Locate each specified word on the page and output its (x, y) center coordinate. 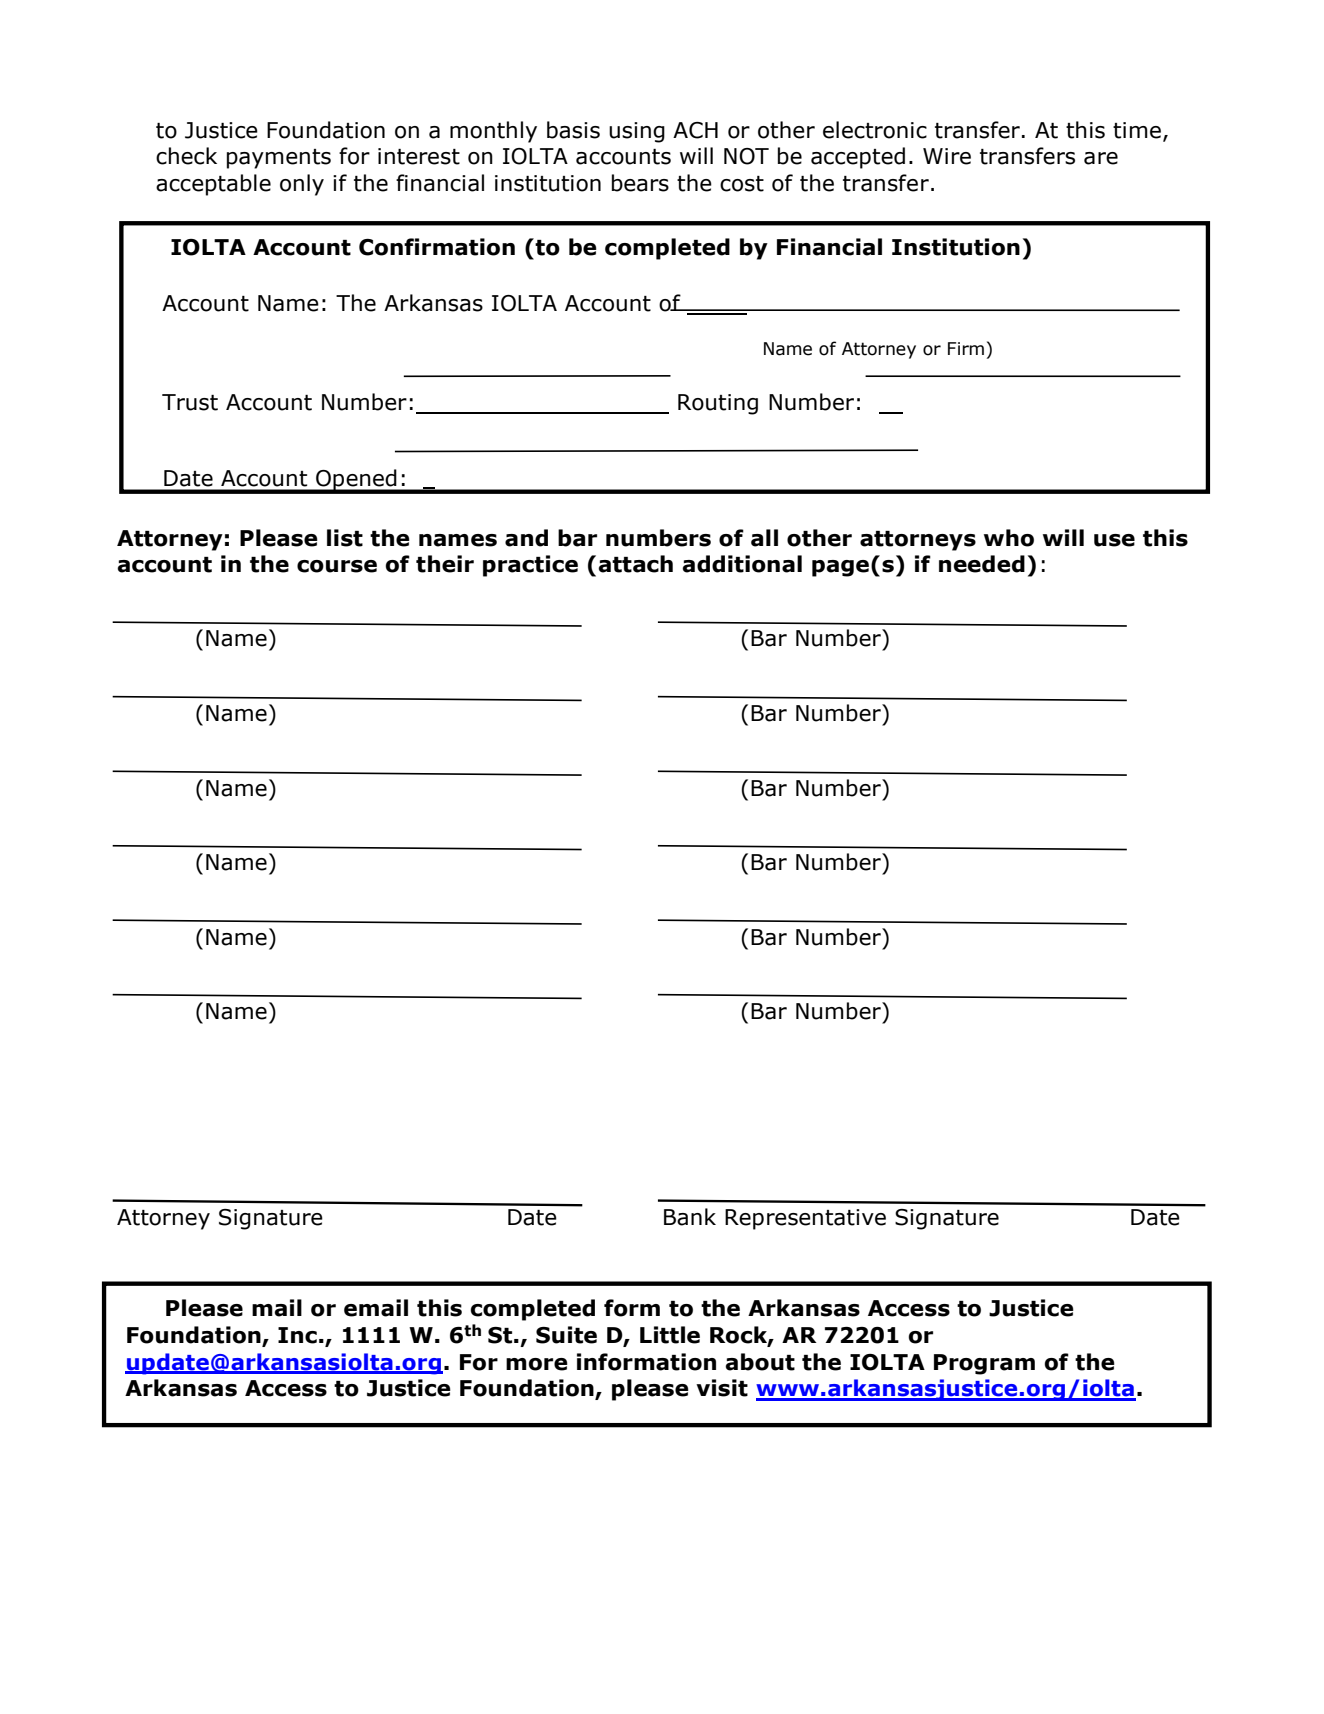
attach (635, 564)
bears (640, 183)
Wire (947, 156)
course (337, 566)
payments (279, 159)
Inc (297, 1335)
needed (982, 564)
